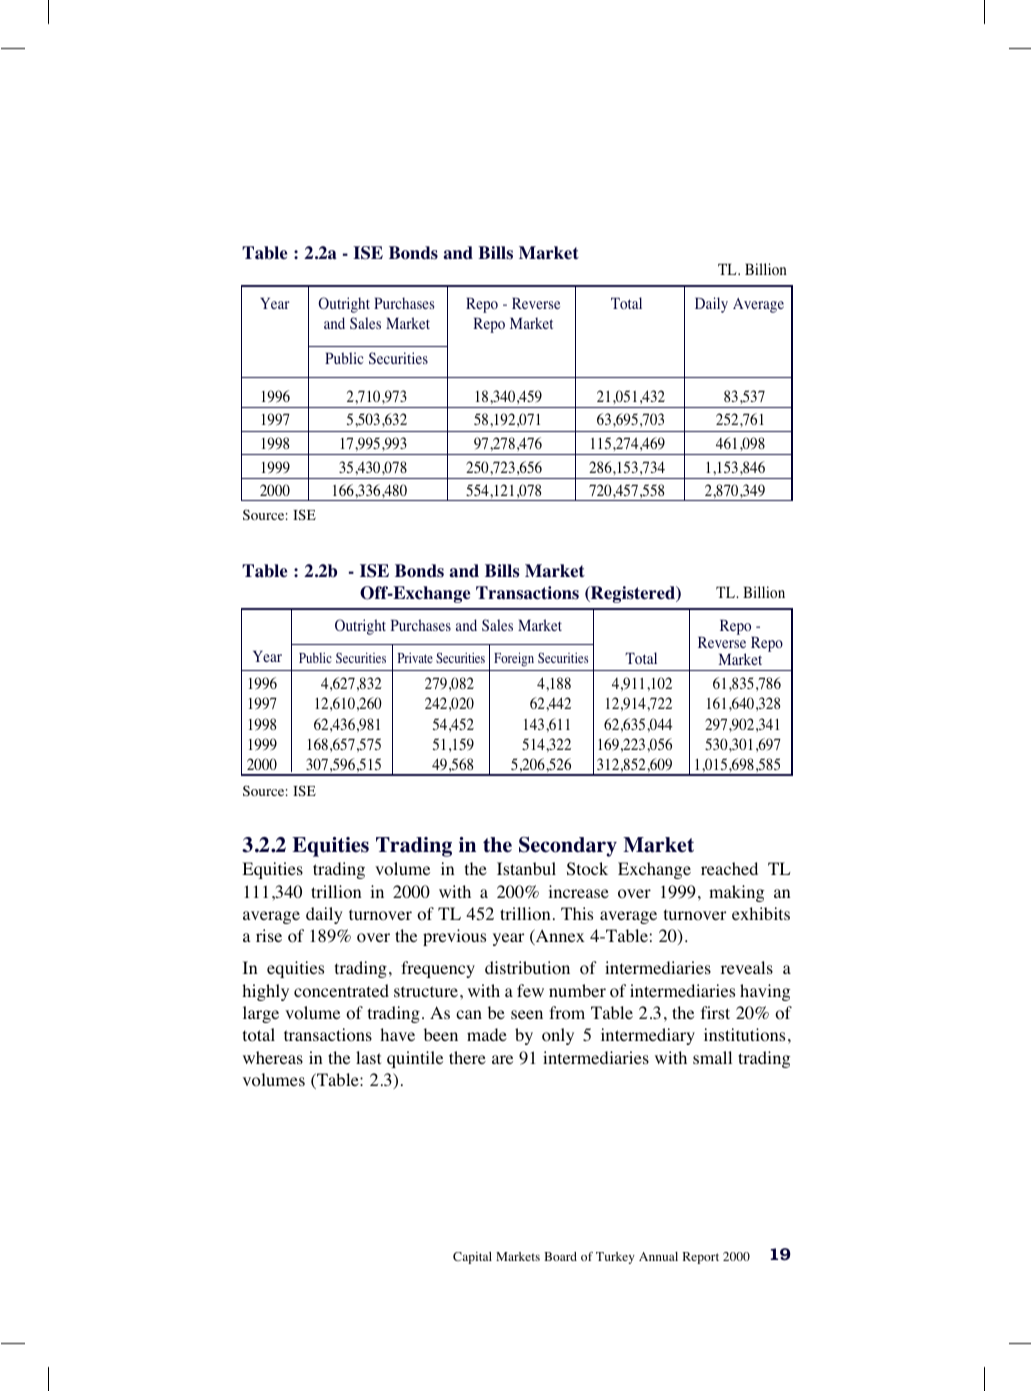 This page has width=1031, height=1391. What do you see at coordinates (715, 1012) in the page?
I see `first` at bounding box center [715, 1012].
